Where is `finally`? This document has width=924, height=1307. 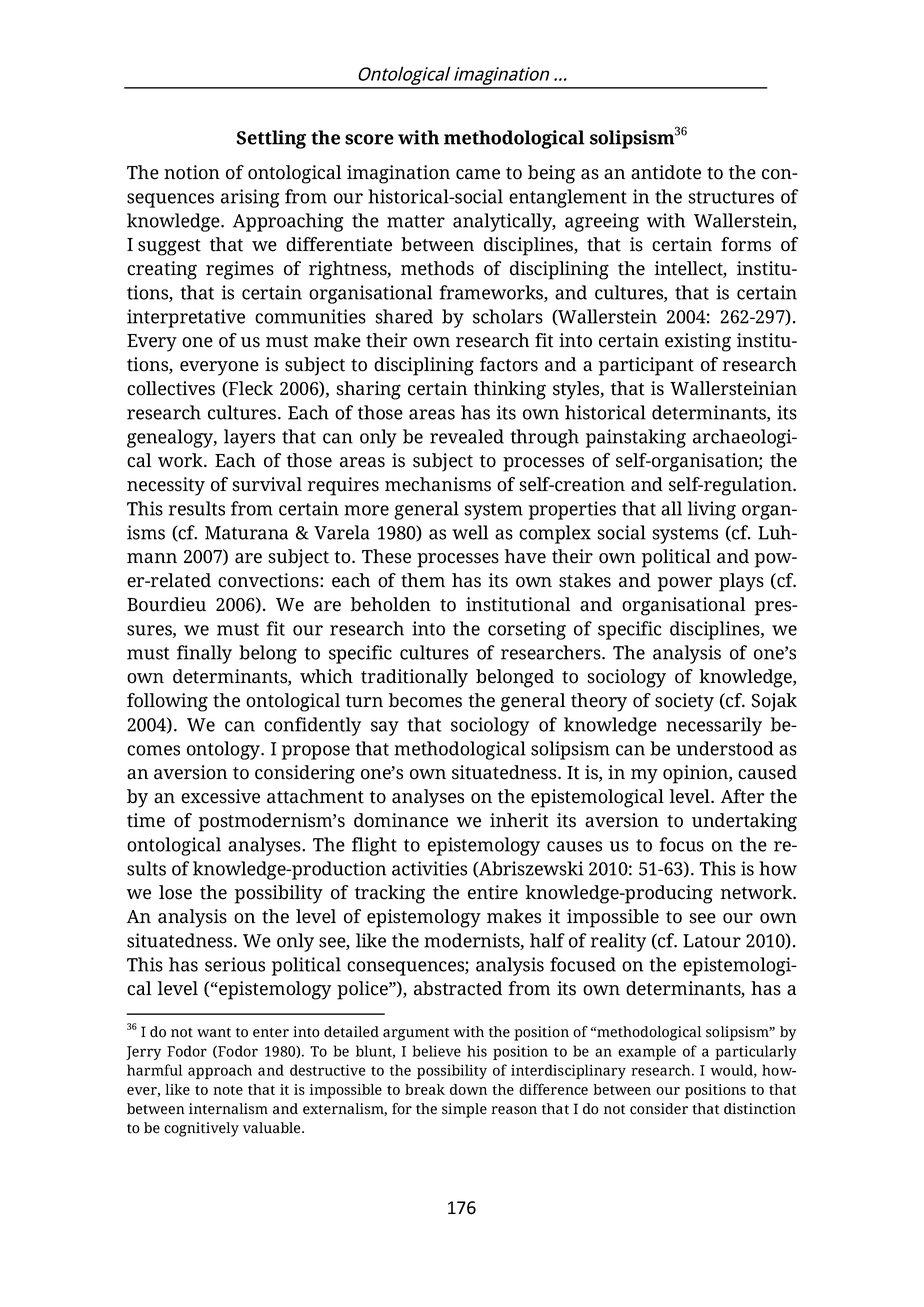
finally is located at coordinates (204, 654).
